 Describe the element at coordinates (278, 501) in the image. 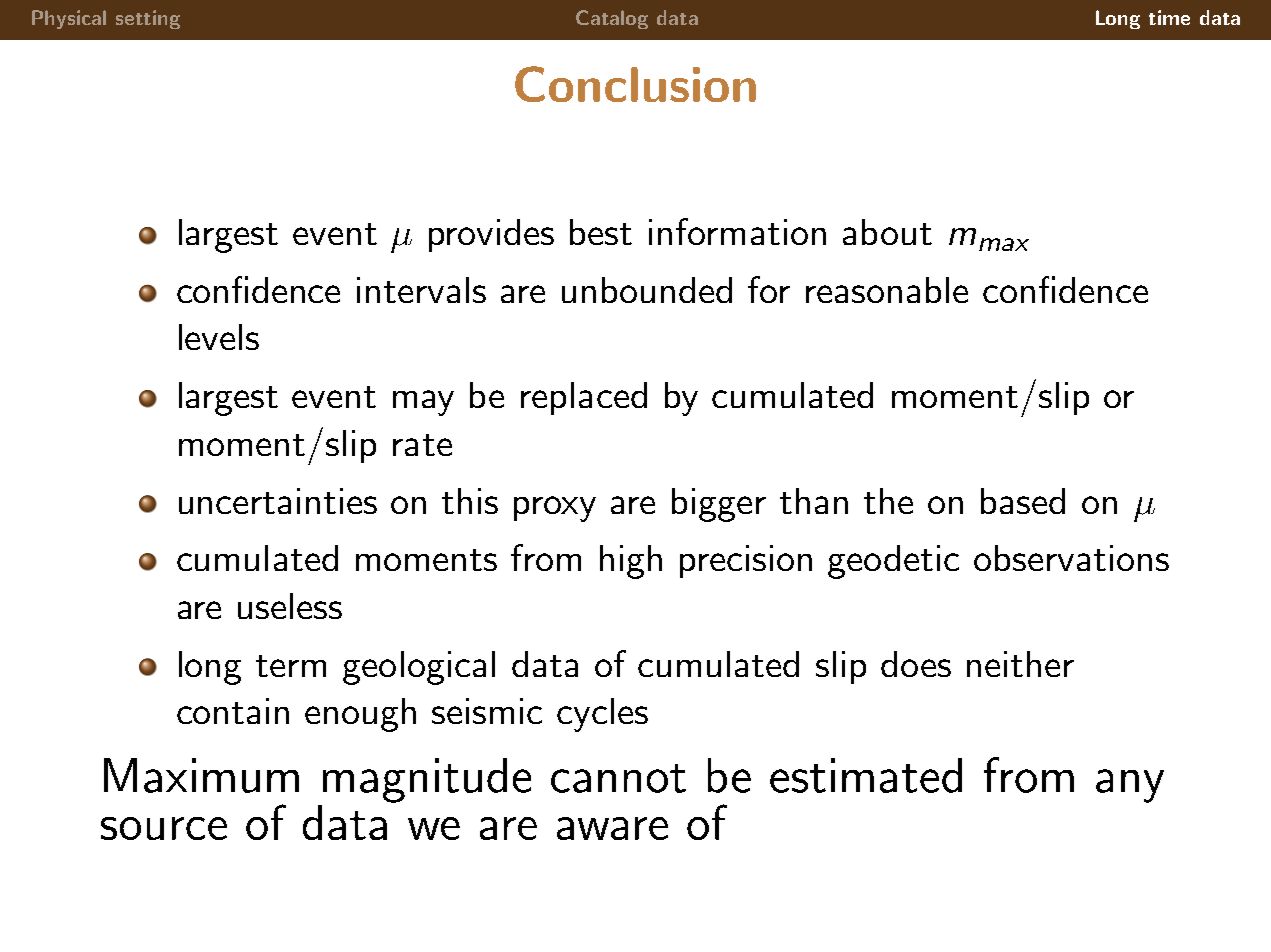

I see `uncertainties` at that location.
